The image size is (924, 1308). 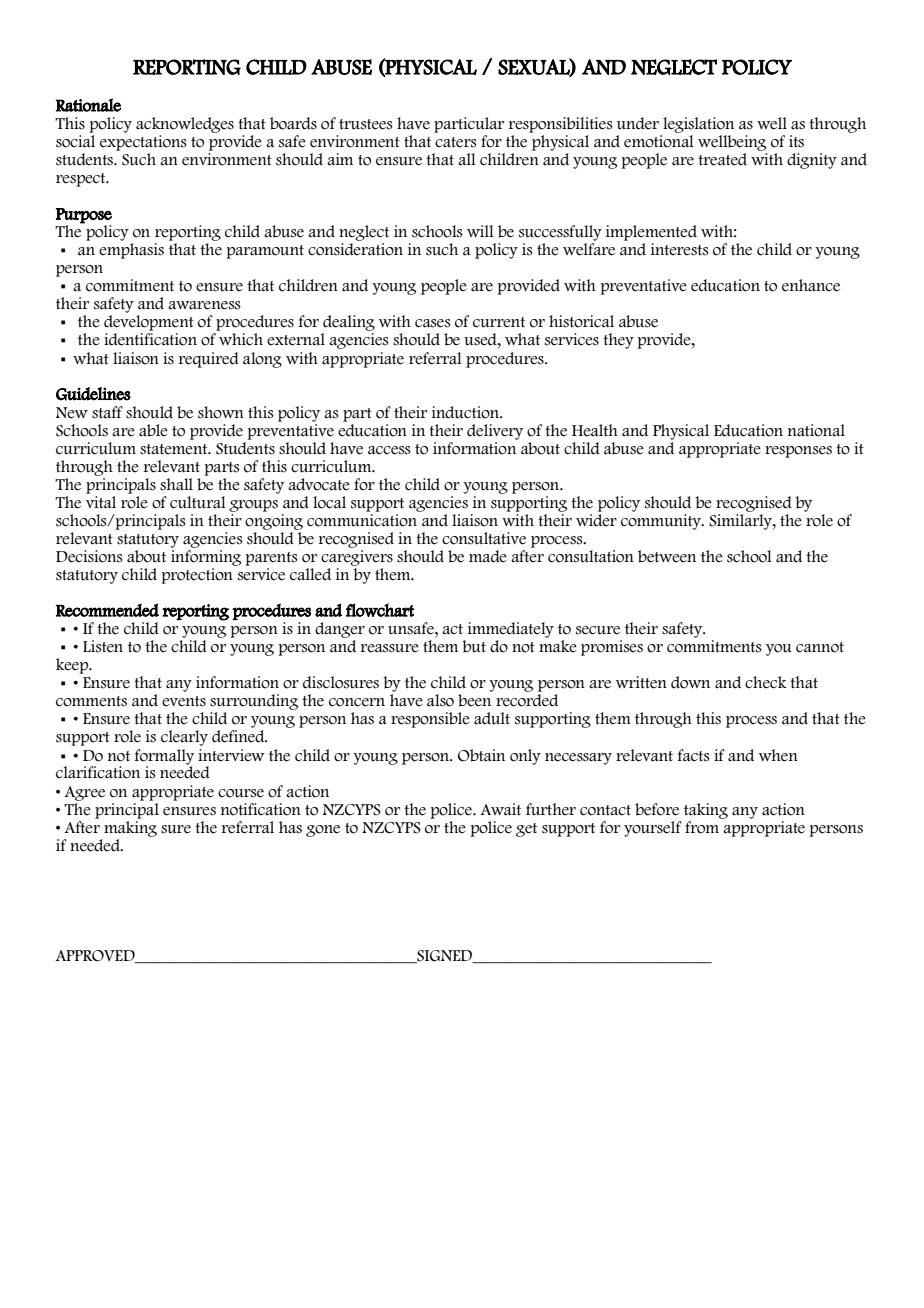 What do you see at coordinates (176, 484) in the screenshot?
I see `shall` at bounding box center [176, 484].
